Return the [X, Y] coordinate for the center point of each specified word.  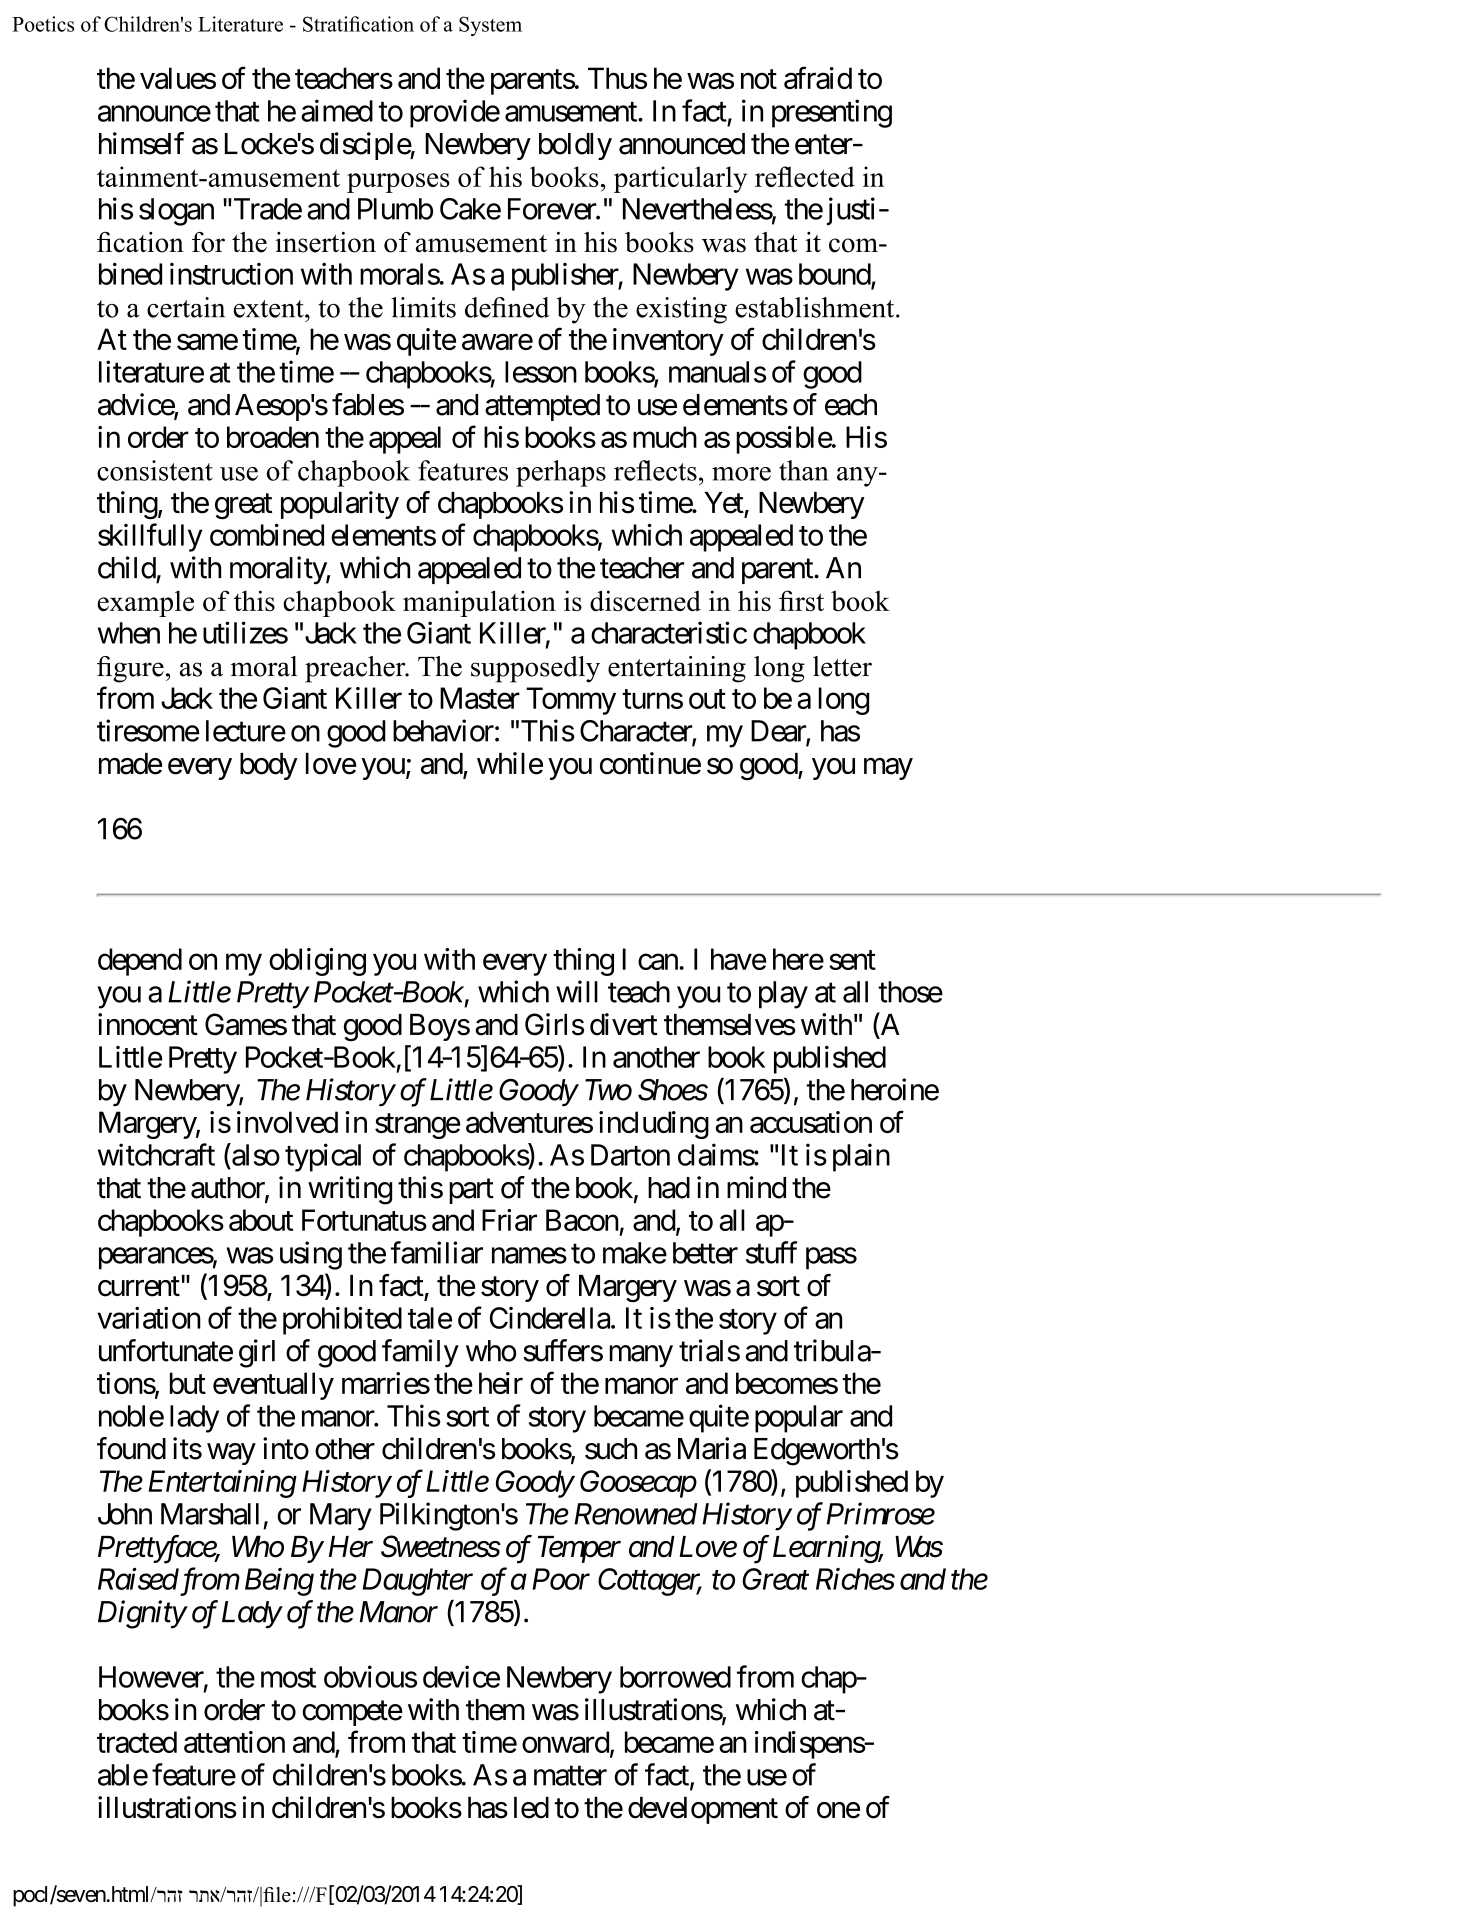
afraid [818, 78]
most [288, 1678]
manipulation [479, 603]
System [490, 26]
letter [842, 666]
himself [141, 143]
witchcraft [156, 1154]
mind [756, 1187]
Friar [509, 1220]
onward [565, 1742]
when [129, 633]
